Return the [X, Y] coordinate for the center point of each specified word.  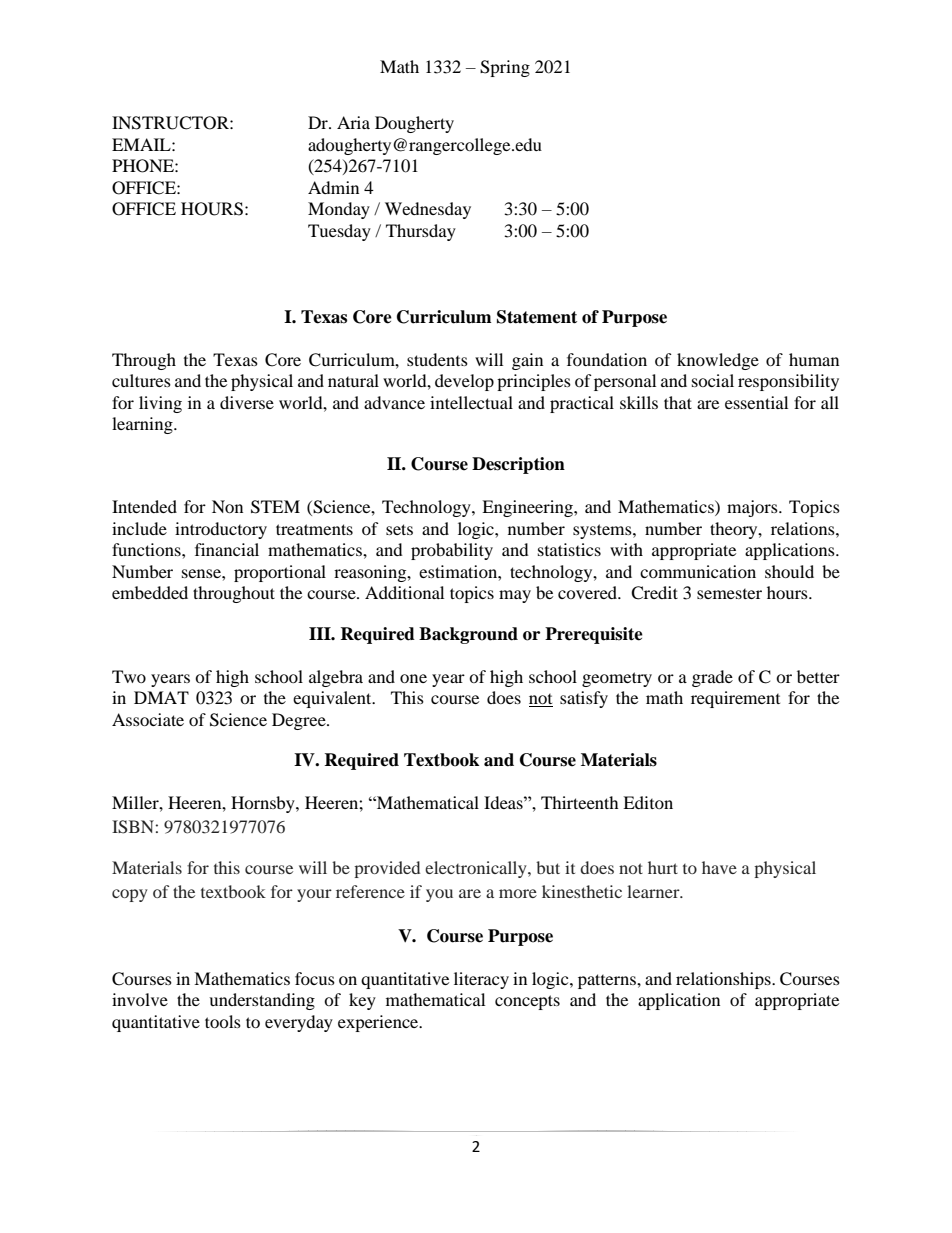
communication [698, 571]
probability [452, 551]
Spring [505, 68]
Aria [353, 122]
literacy [481, 980]
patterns [608, 981]
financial [227, 549]
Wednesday [428, 210]
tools [223, 1021]
